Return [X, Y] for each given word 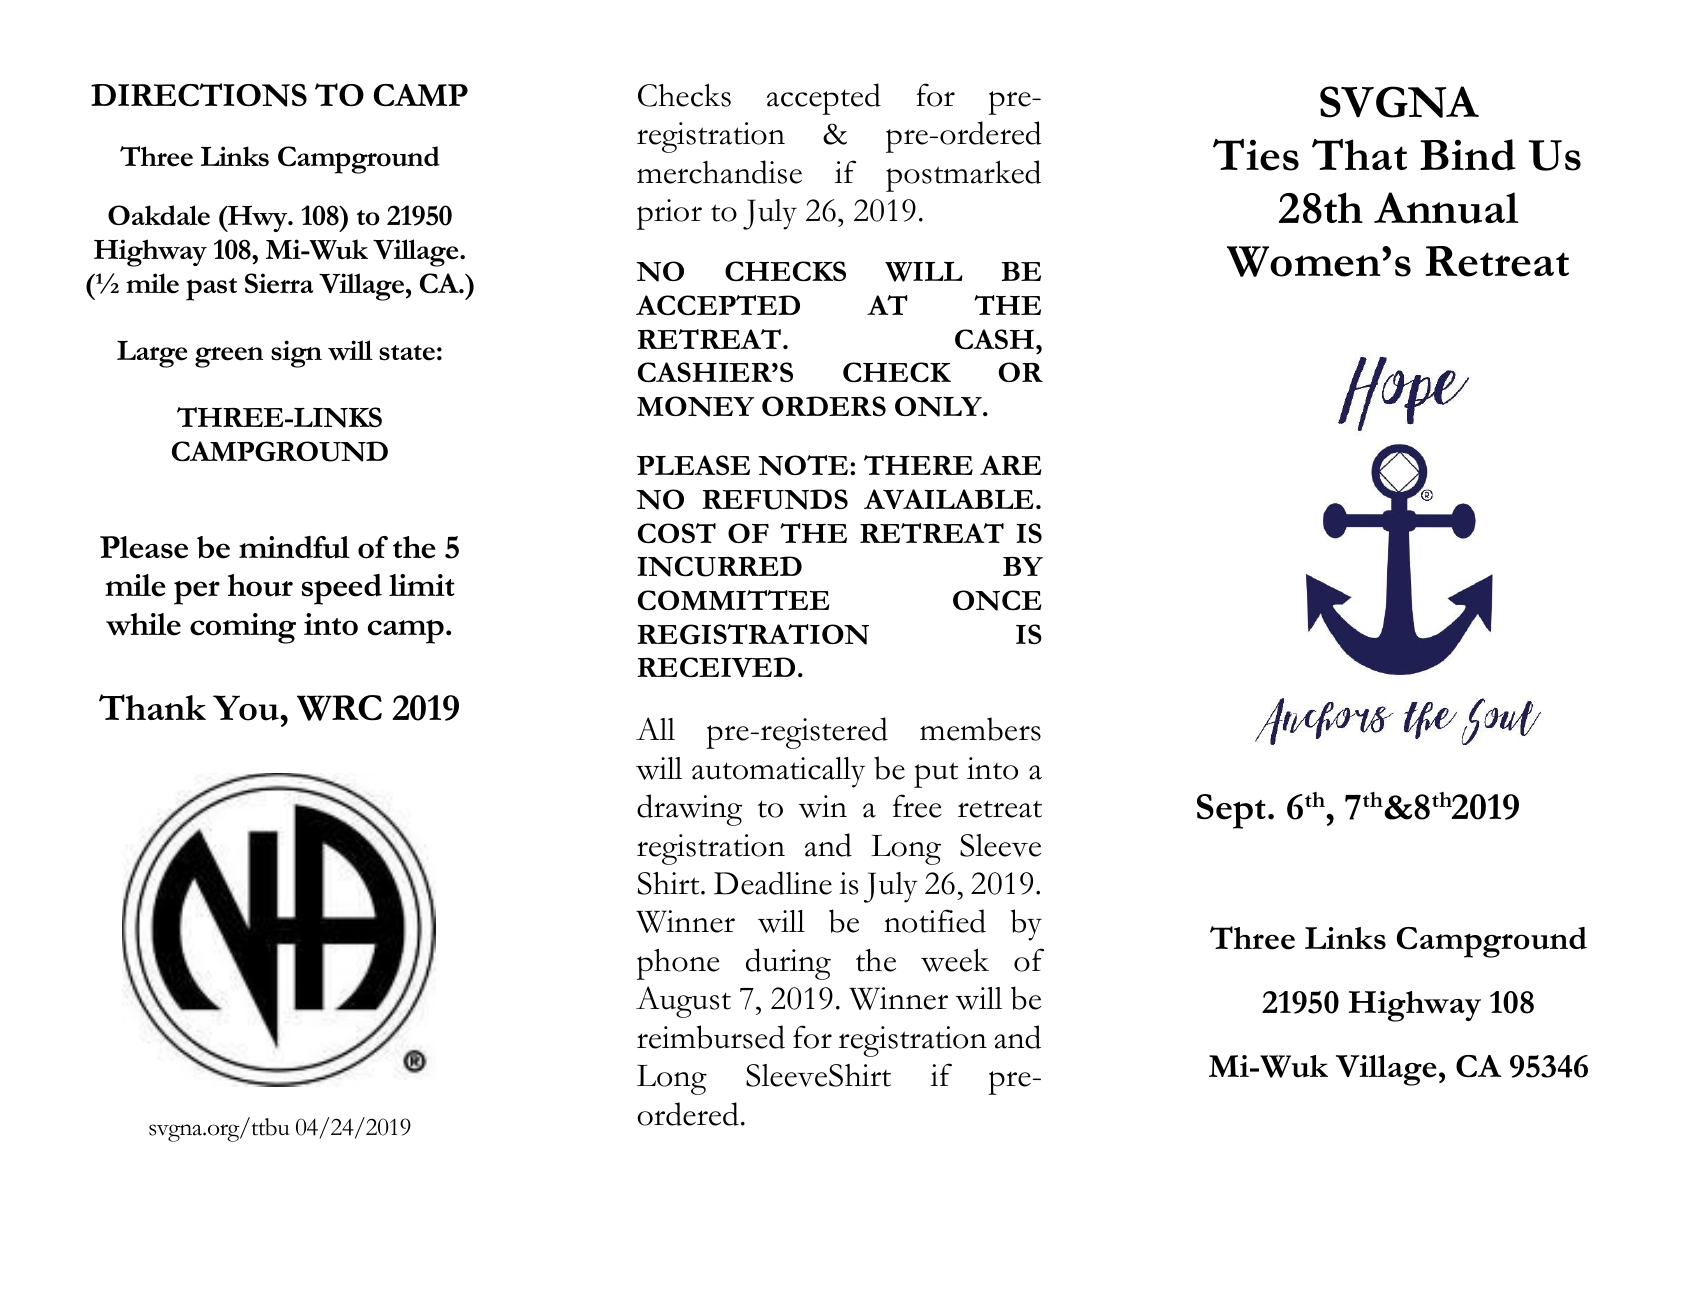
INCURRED [719, 566]
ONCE [997, 600]
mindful [294, 547]
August [683, 1002]
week [955, 960]
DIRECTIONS [199, 95]
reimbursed [711, 1037]
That [1359, 154]
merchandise [719, 172]
